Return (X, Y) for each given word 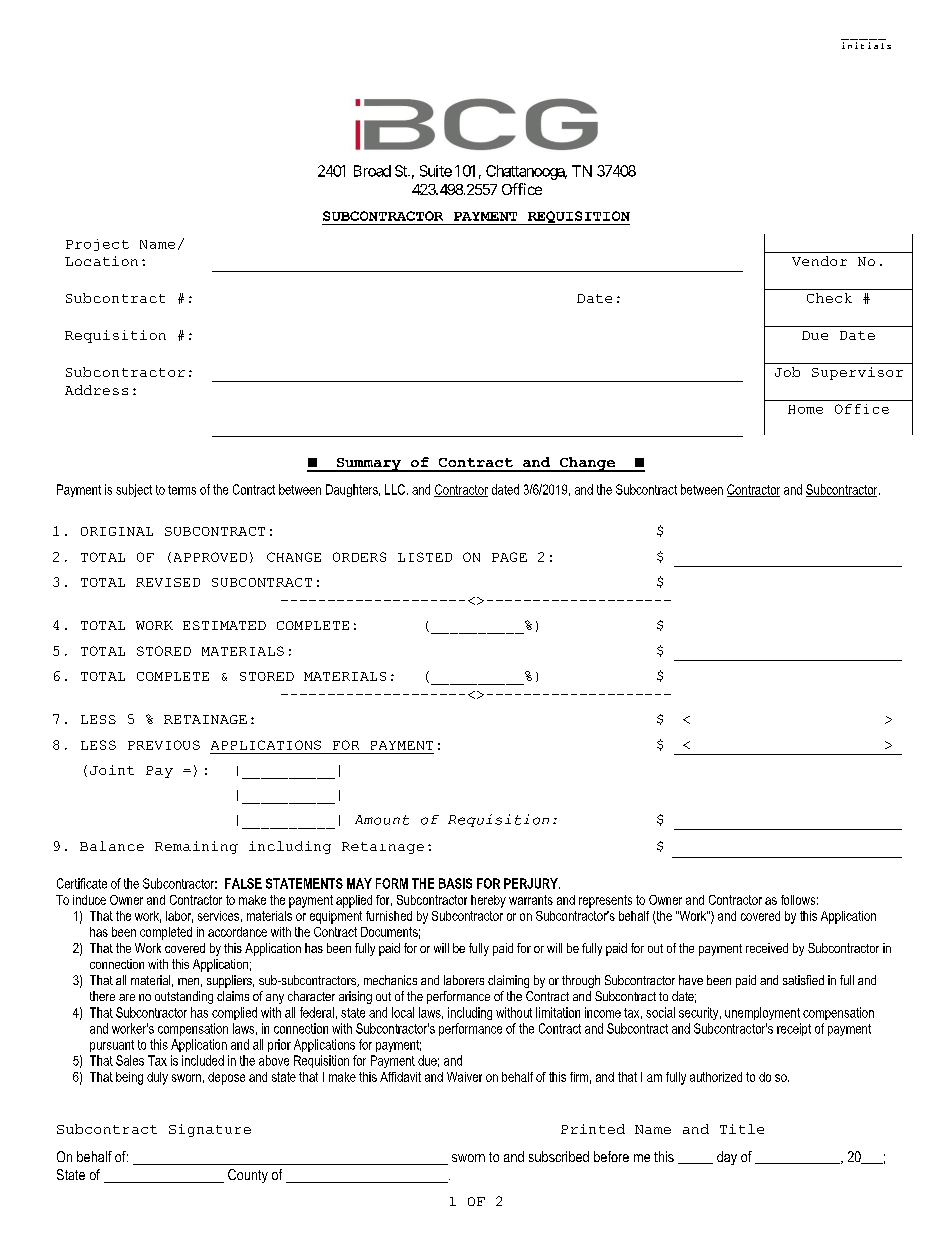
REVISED (168, 582)
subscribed (559, 1156)
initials (866, 45)
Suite (436, 171)
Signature (210, 1130)
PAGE (509, 557)
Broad (372, 171)
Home (805, 409)
